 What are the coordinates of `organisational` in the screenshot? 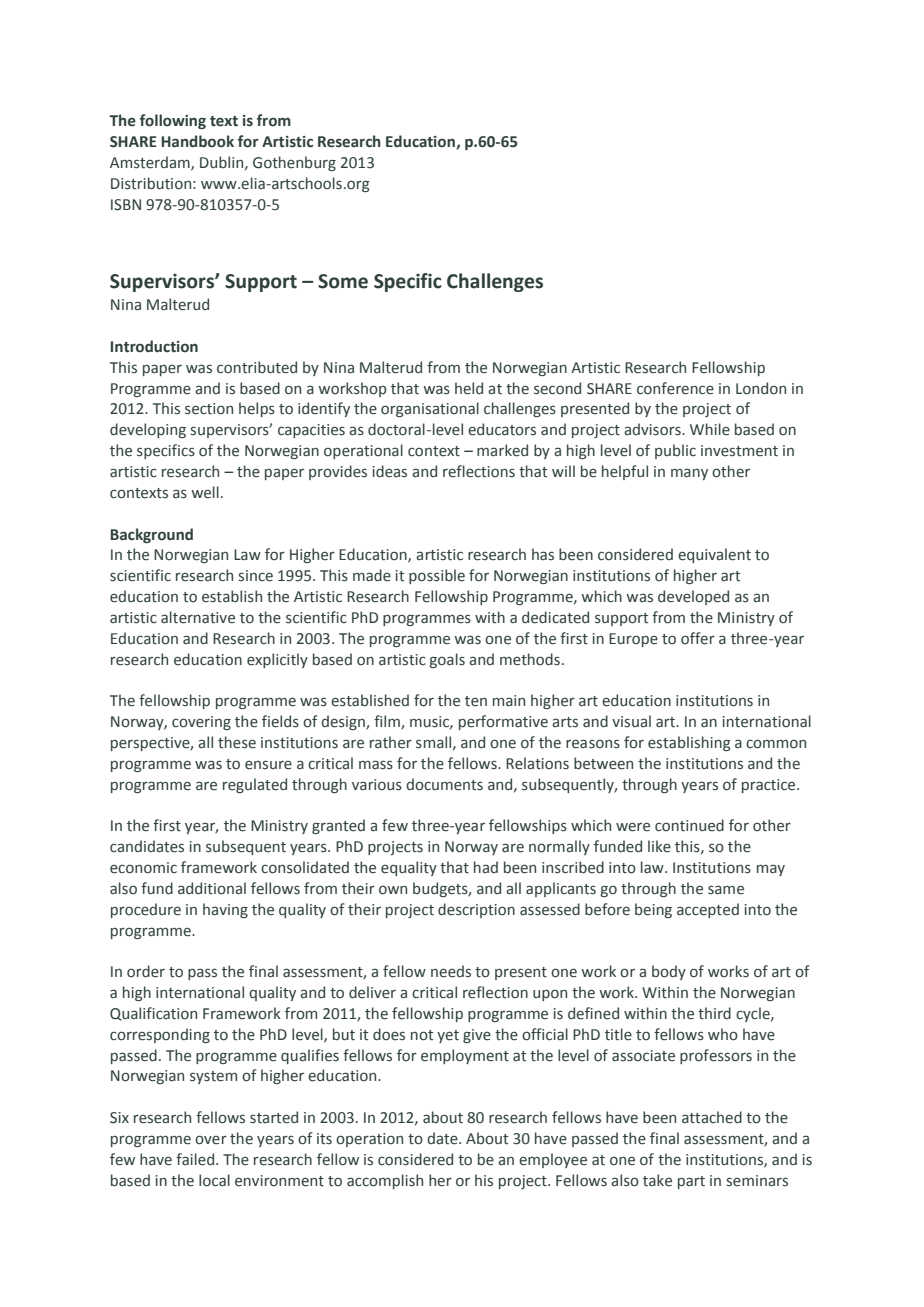 It's located at (430, 409).
